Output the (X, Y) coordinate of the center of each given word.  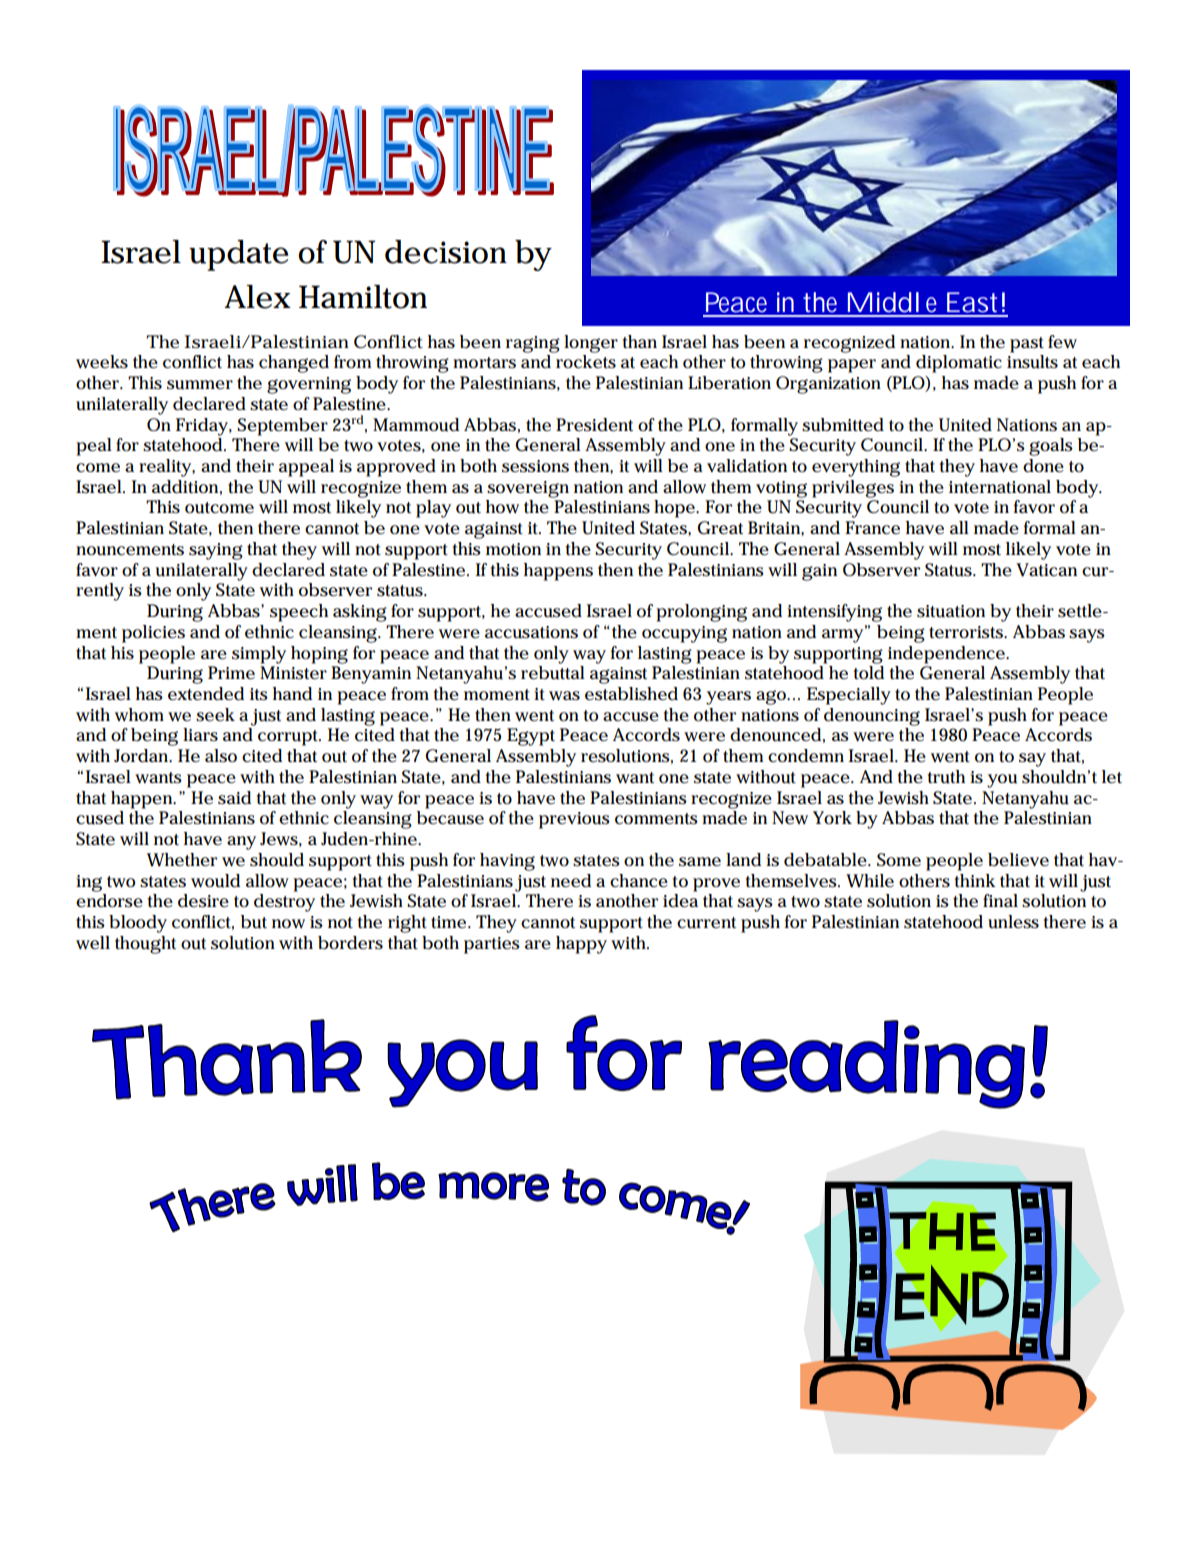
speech (299, 613)
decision (446, 252)
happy (581, 945)
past (1027, 345)
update (238, 255)
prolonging (701, 613)
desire (203, 901)
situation (951, 611)
